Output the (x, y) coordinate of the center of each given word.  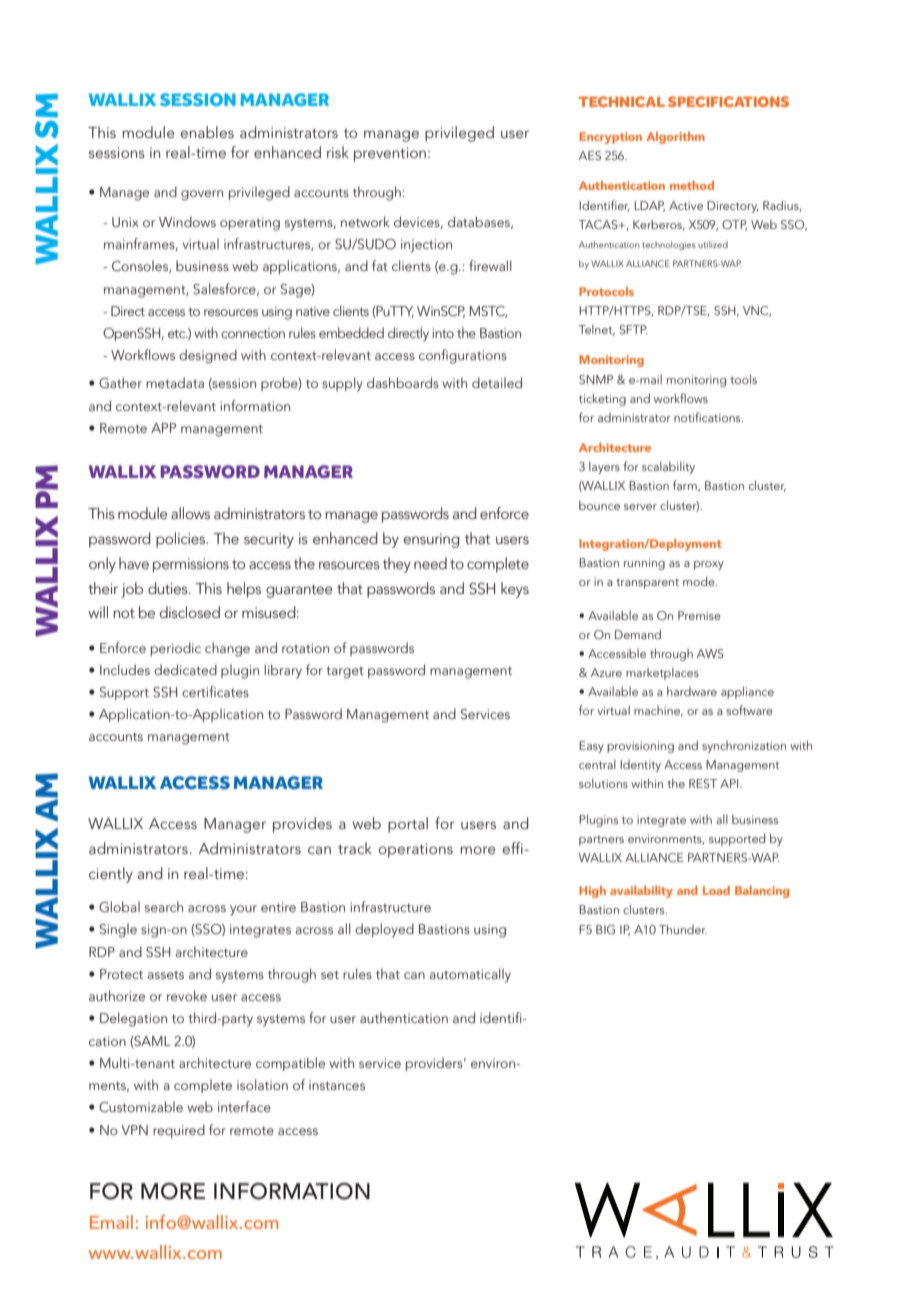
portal (408, 825)
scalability (668, 467)
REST (703, 783)
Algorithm (675, 138)
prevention (390, 154)
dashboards (403, 382)
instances (337, 1085)
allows (190, 513)
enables (207, 132)
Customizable (141, 1107)
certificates (215, 691)
